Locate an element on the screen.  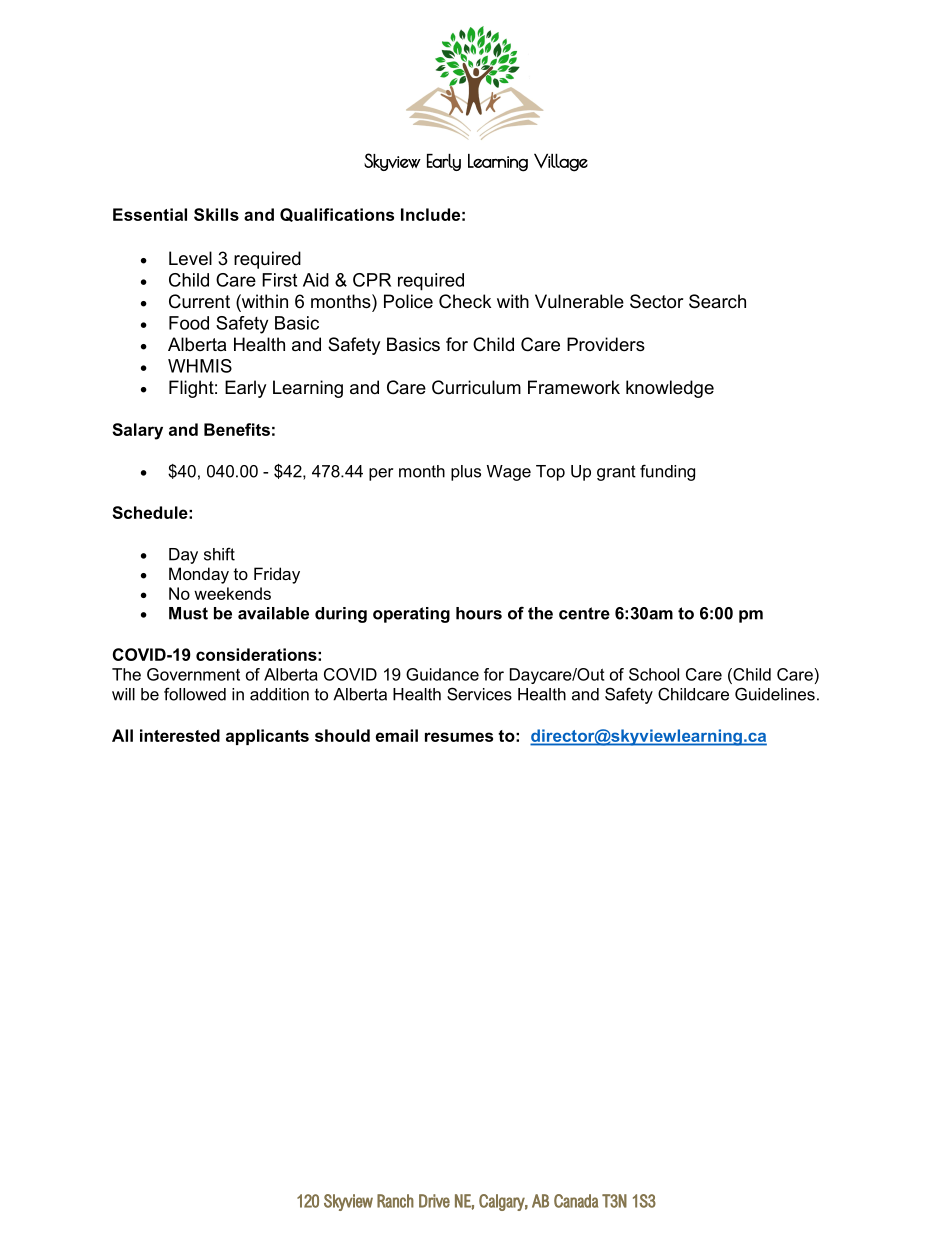
funding is located at coordinates (667, 472).
